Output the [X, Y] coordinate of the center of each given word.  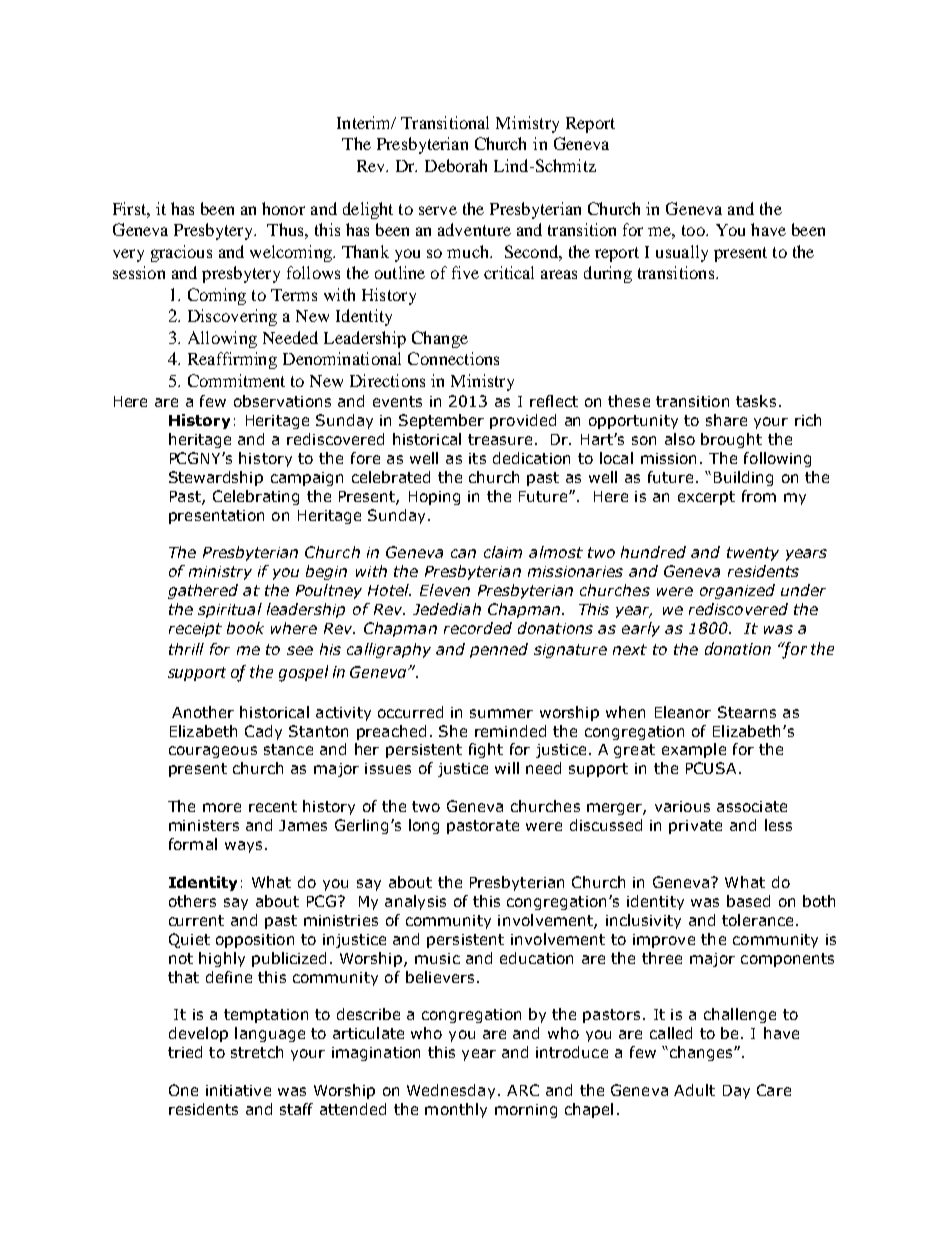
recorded [478, 628]
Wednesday [451, 1091]
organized [737, 591]
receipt [195, 630]
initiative [238, 1090]
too [694, 230]
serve [438, 210]
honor [283, 208]
